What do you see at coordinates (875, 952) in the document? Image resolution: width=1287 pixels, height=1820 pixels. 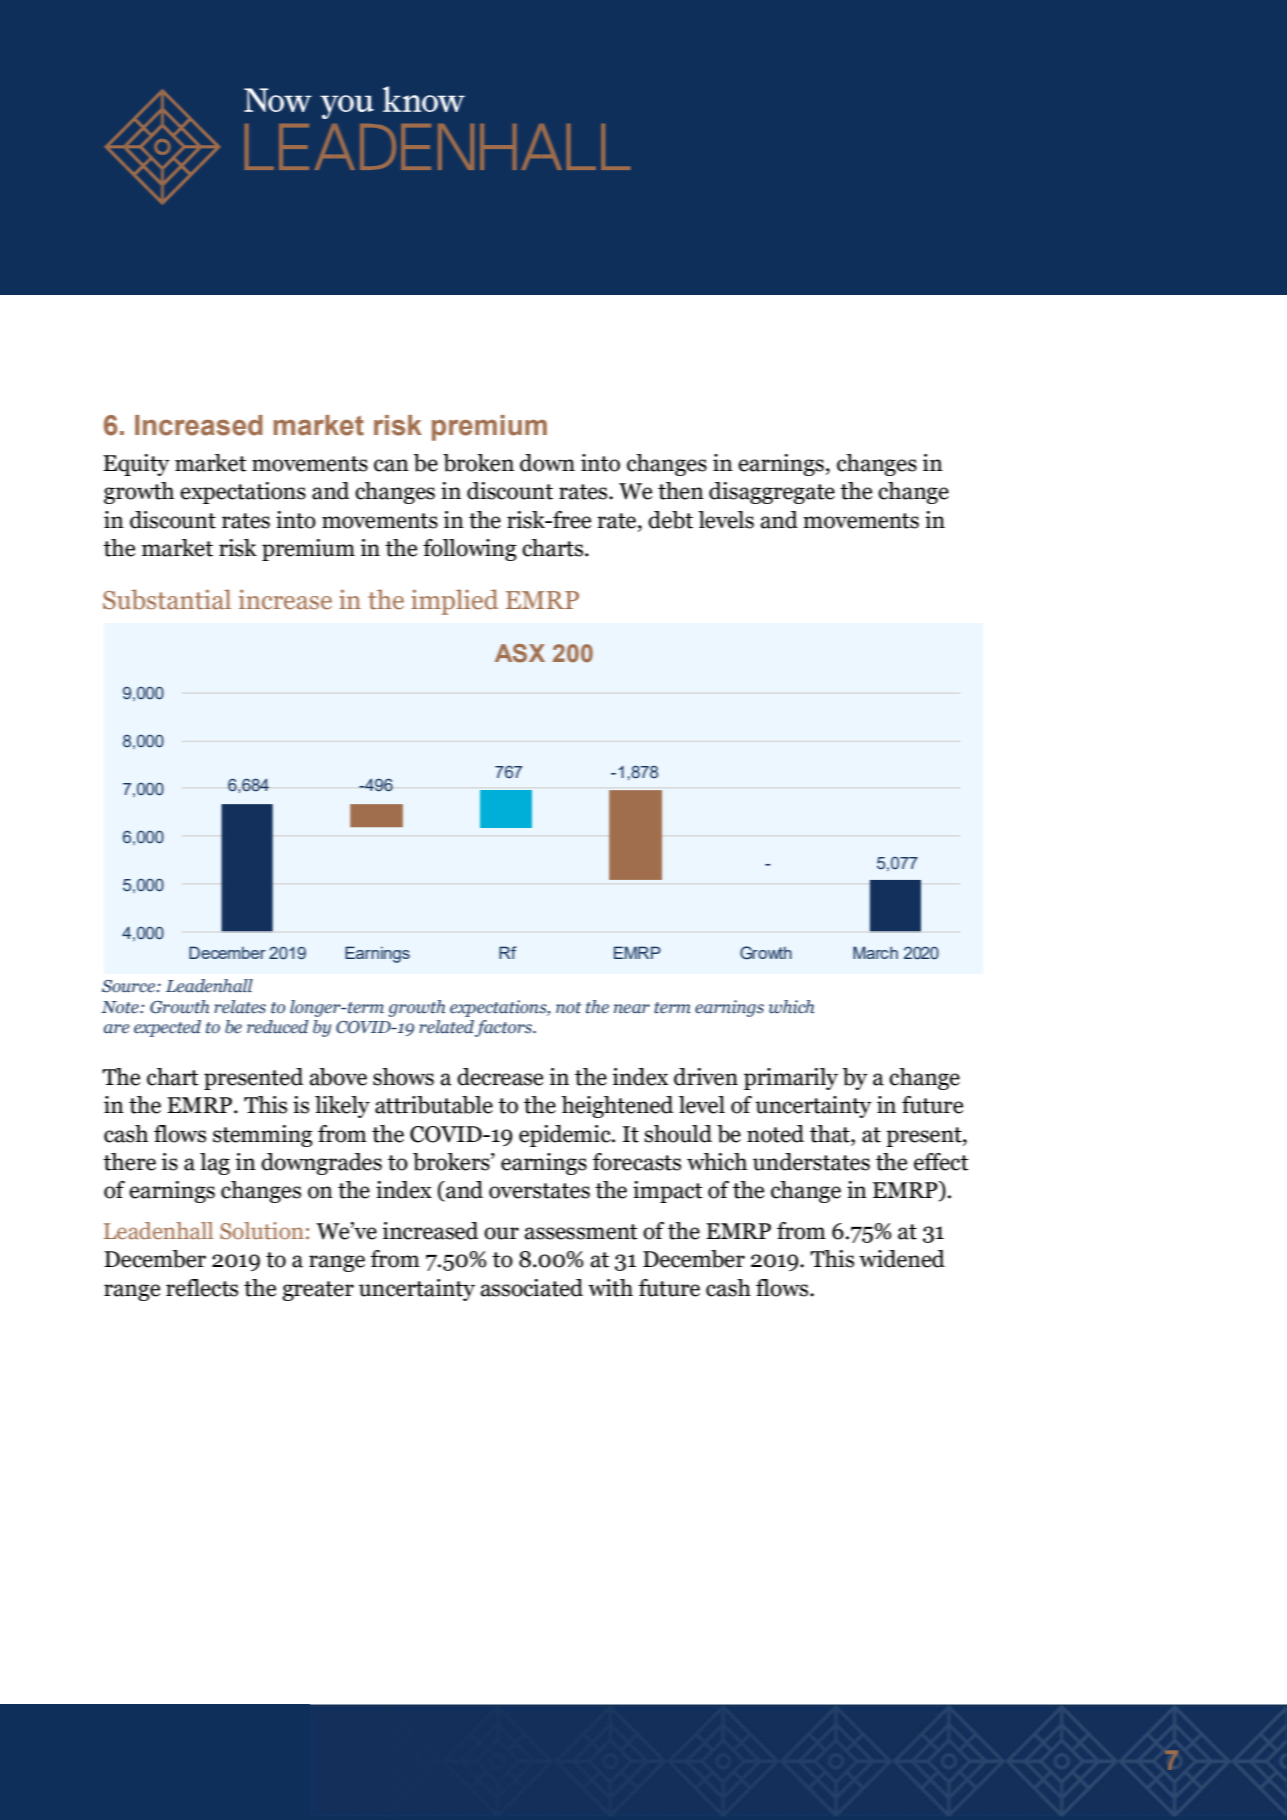 I see `March` at bounding box center [875, 952].
